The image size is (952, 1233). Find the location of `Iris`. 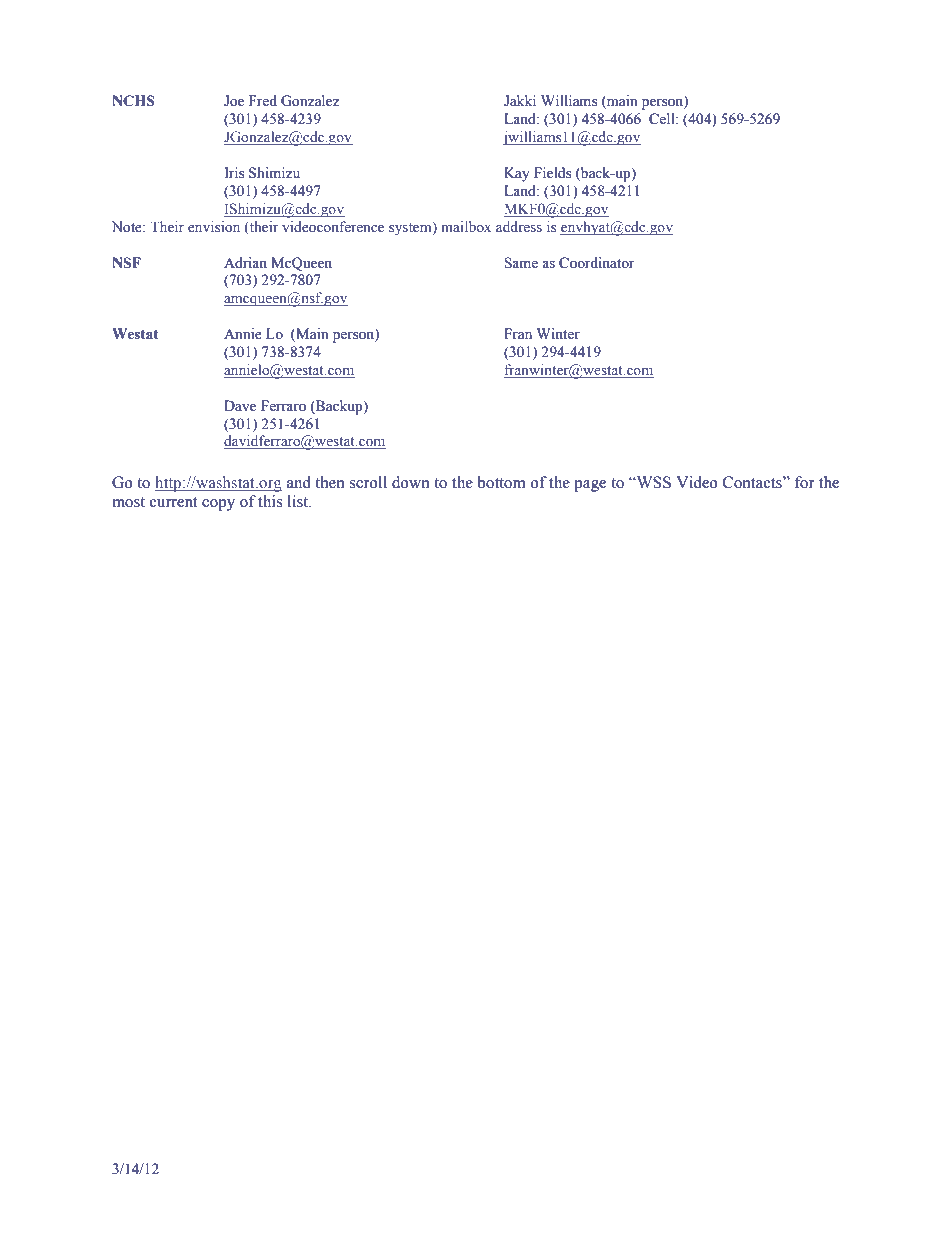

Iris is located at coordinates (234, 173).
